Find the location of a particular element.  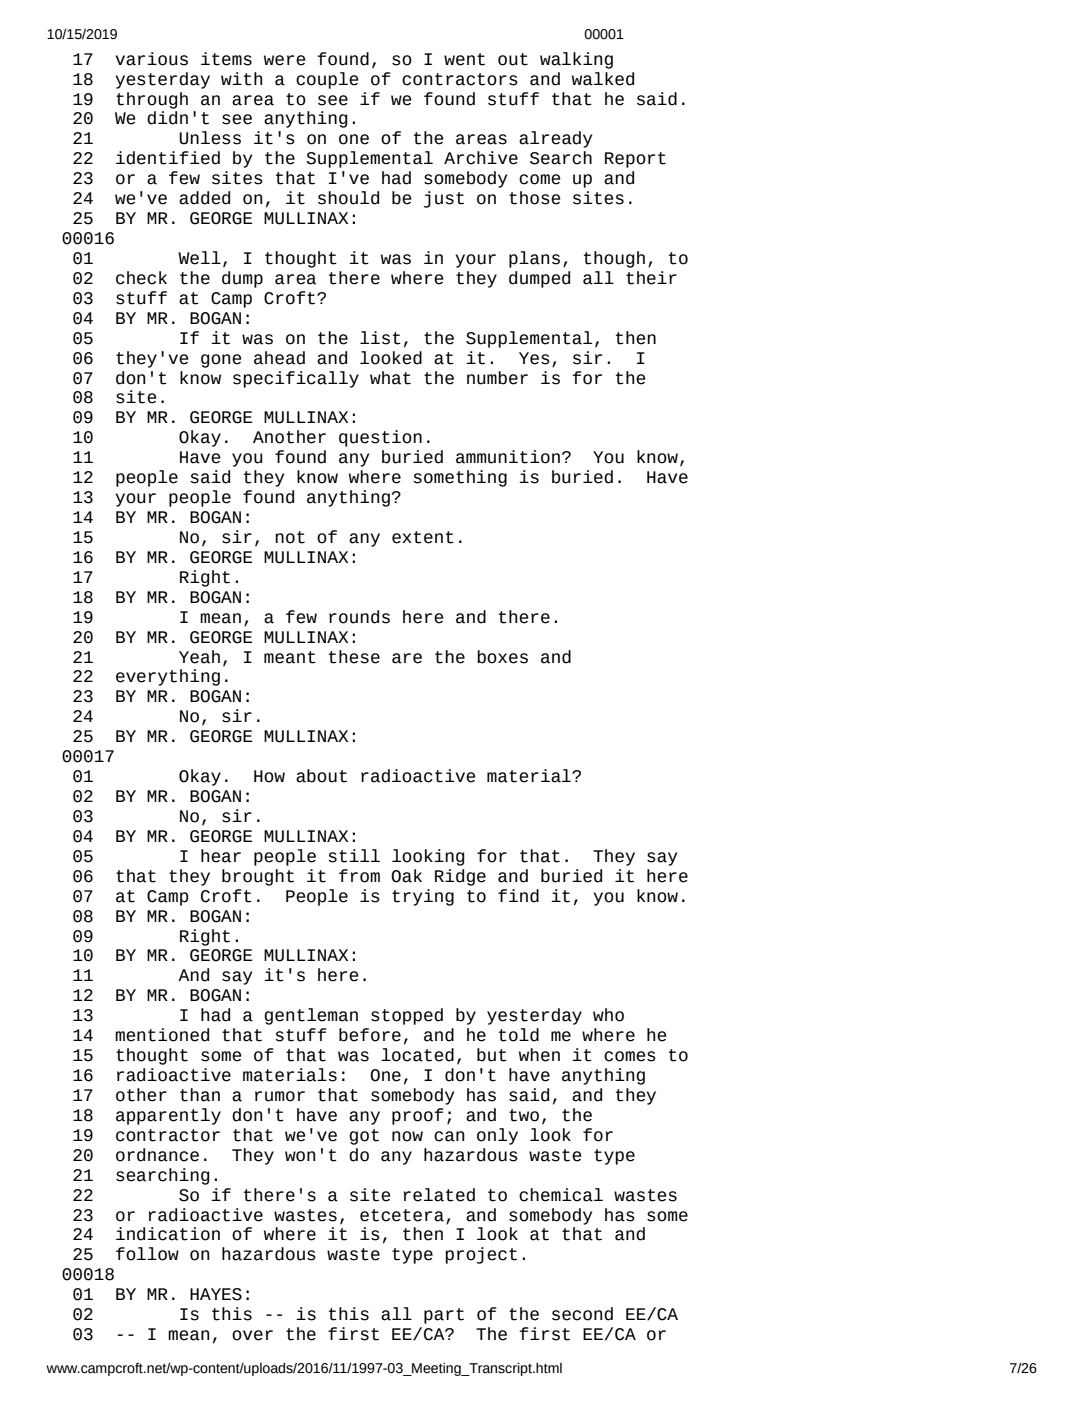

HAYES is located at coordinates (216, 1294).
